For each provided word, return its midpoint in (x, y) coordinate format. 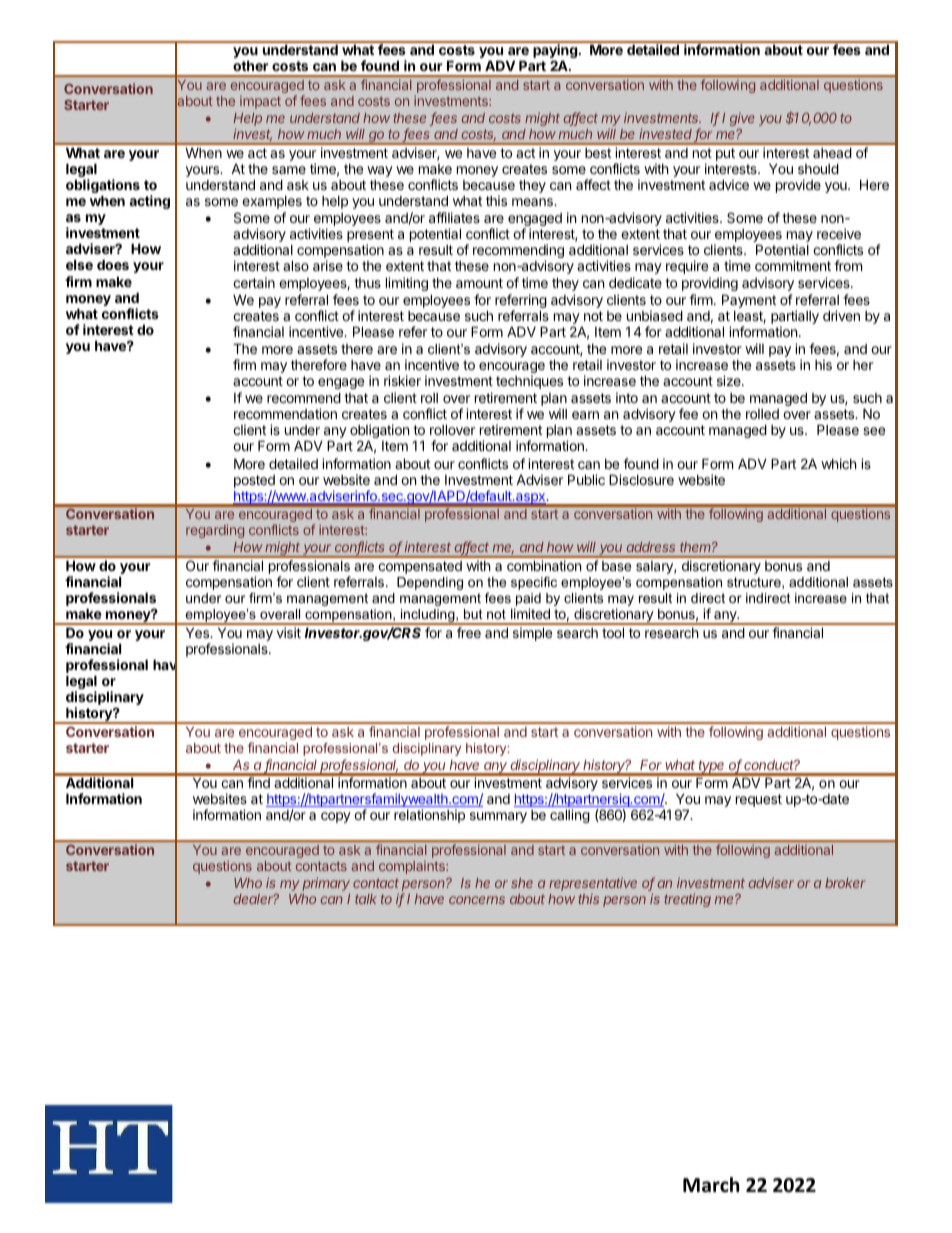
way (380, 171)
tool (613, 632)
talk (366, 899)
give (742, 119)
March (711, 1185)
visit (289, 632)
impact (260, 102)
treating (687, 900)
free (469, 632)
